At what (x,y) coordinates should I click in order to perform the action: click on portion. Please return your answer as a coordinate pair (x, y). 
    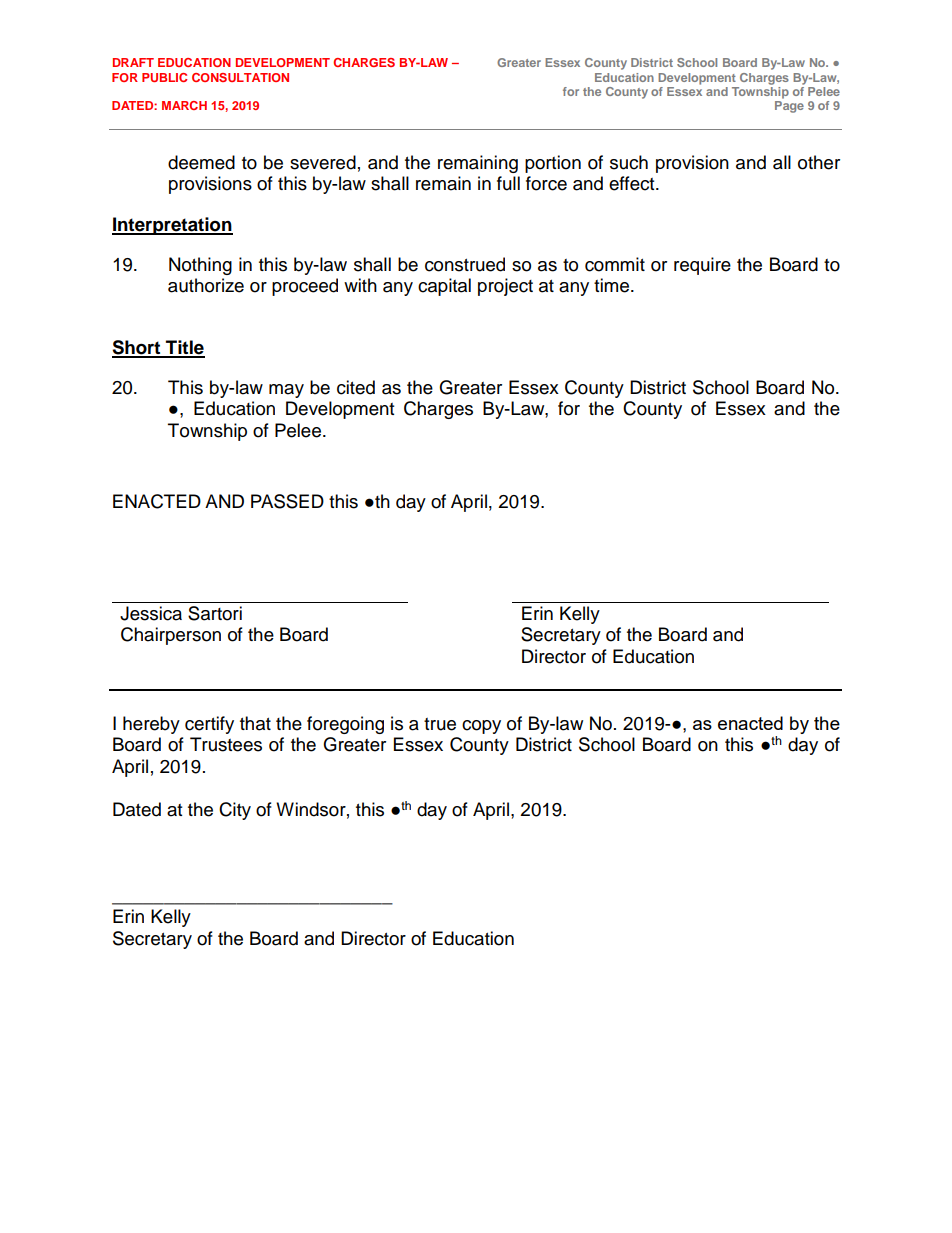
    Looking at the image, I should click on (553, 164).
